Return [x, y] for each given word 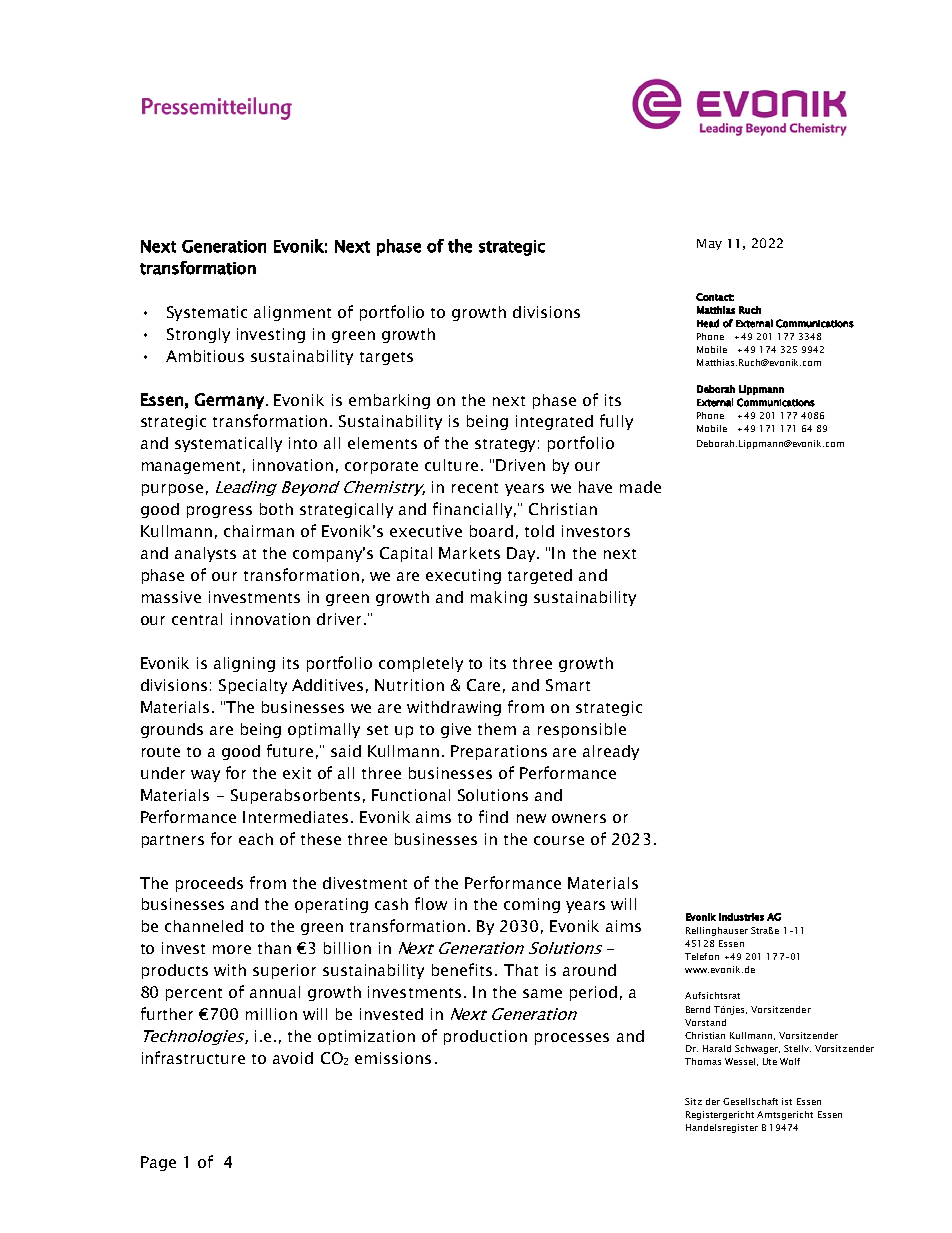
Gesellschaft [750, 1101]
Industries [741, 917]
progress [219, 512]
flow [431, 903]
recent [475, 488]
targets [386, 358]
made [640, 487]
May [709, 244]
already [611, 752]
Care [483, 685]
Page [158, 1163]
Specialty [253, 686]
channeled [204, 926]
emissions [393, 1058]
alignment [292, 313]
